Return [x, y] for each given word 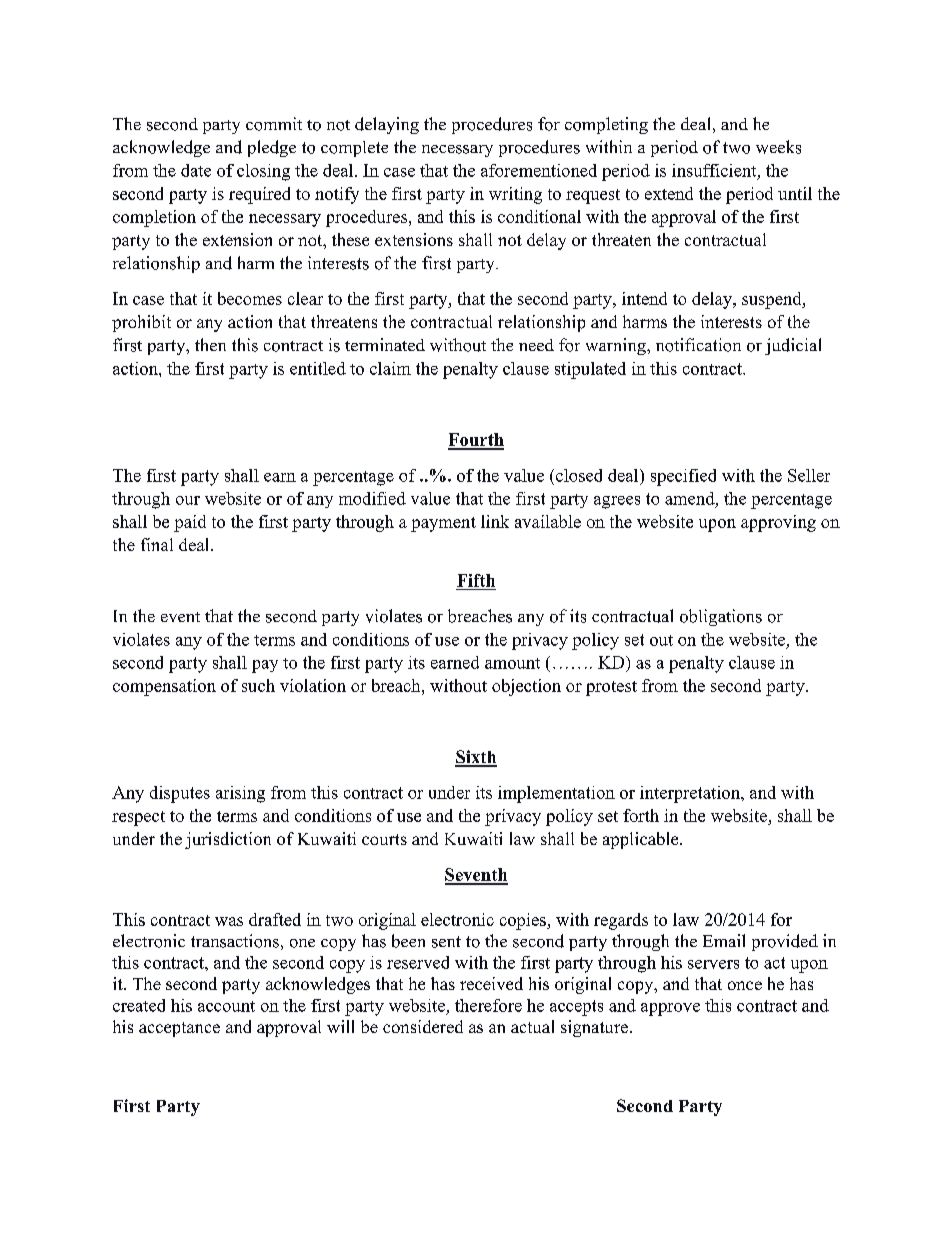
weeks [778, 147]
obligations [721, 617]
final [157, 544]
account [226, 1006]
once [745, 985]
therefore [488, 1005]
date [196, 170]
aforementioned [539, 170]
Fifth [476, 580]
